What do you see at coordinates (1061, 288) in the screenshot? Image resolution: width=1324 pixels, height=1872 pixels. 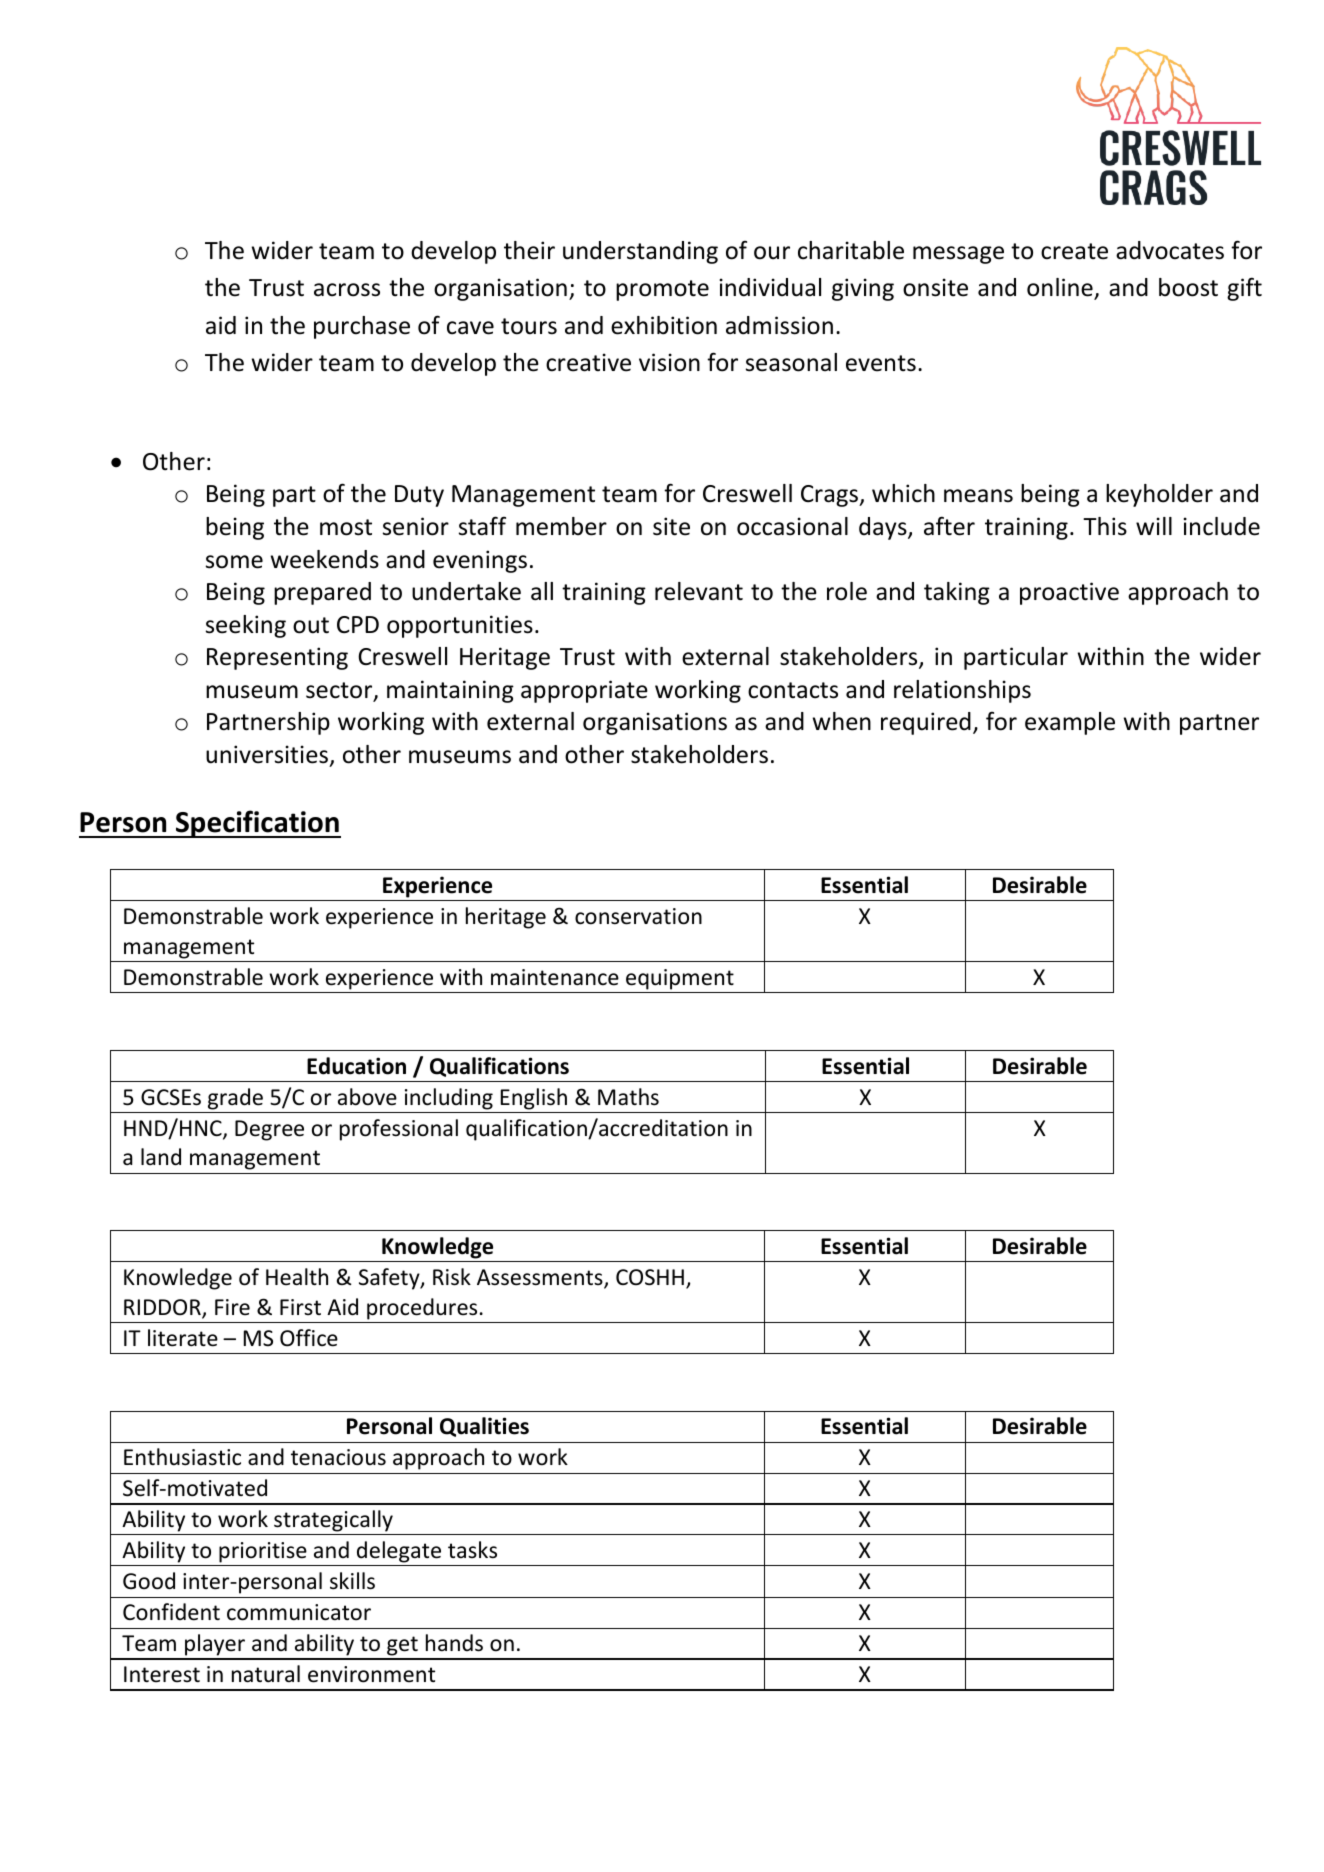 I see `online` at bounding box center [1061, 288].
